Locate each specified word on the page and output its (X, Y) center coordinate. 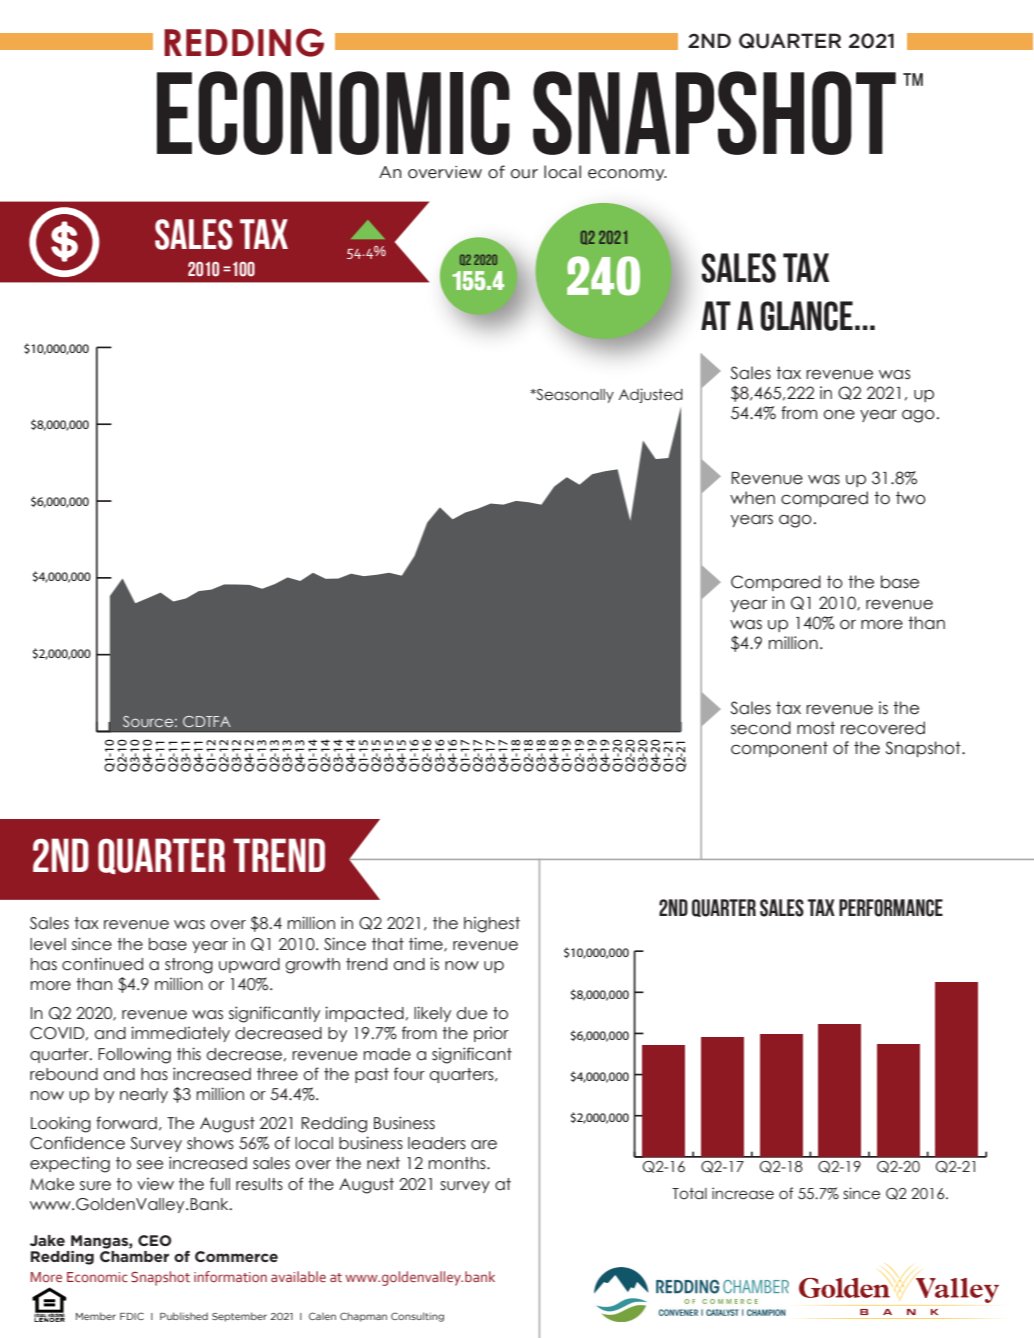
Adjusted (651, 395)
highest (492, 925)
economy (627, 175)
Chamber (134, 1255)
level (48, 944)
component (779, 749)
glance (807, 316)
